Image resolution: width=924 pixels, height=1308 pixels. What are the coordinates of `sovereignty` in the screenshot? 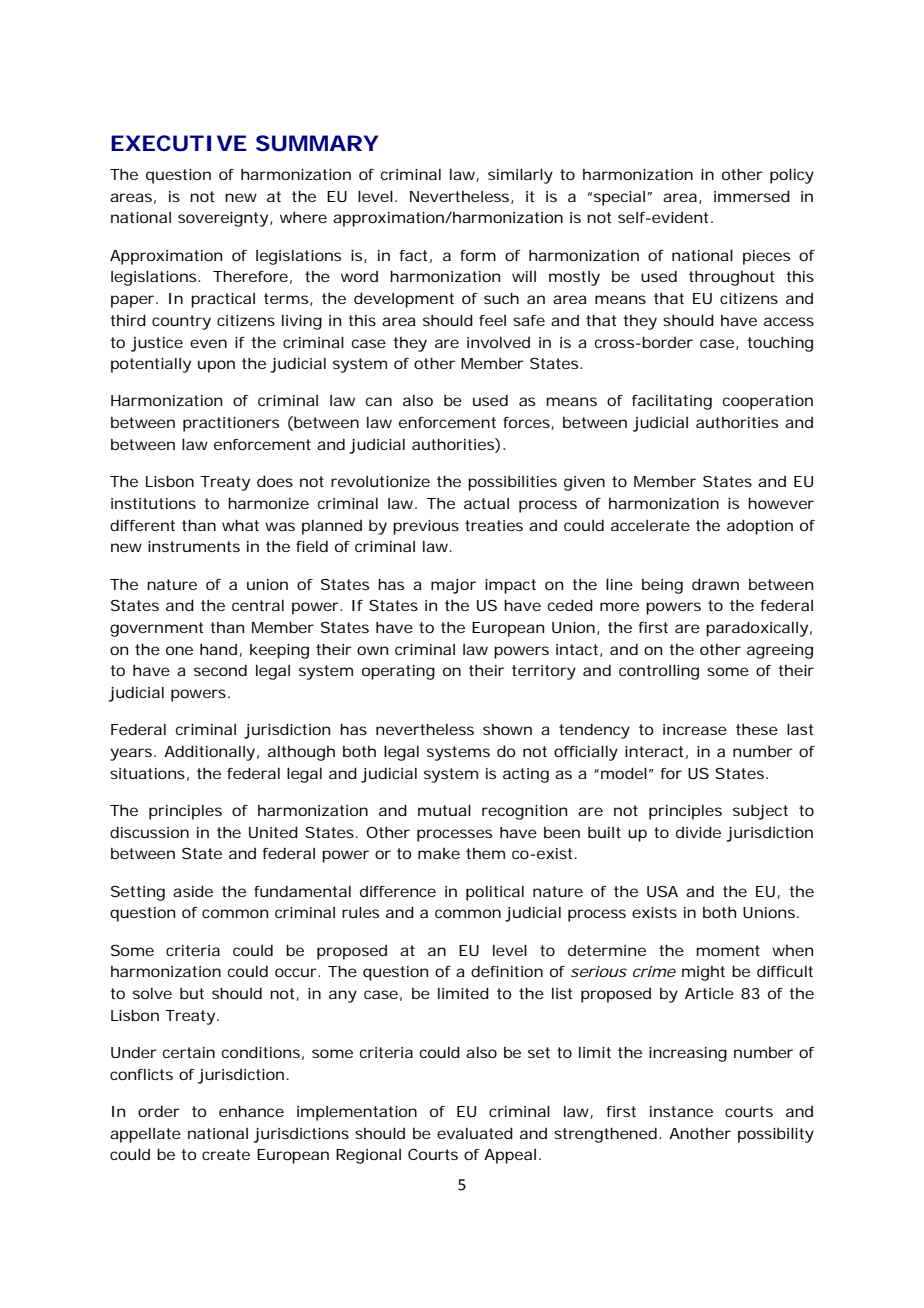 It's located at (223, 219).
